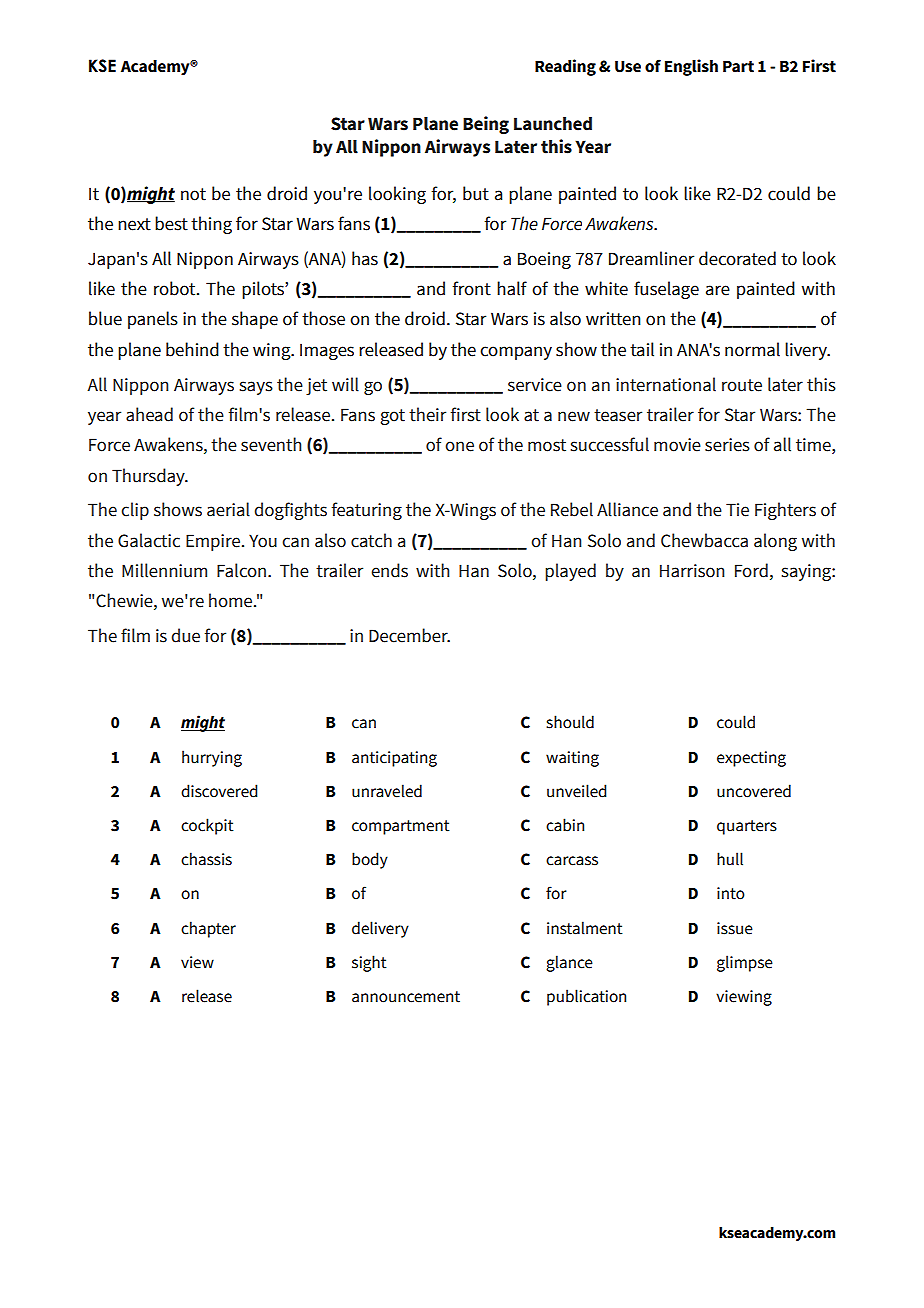  Describe the element at coordinates (427, 414) in the document. I see `their` at that location.
